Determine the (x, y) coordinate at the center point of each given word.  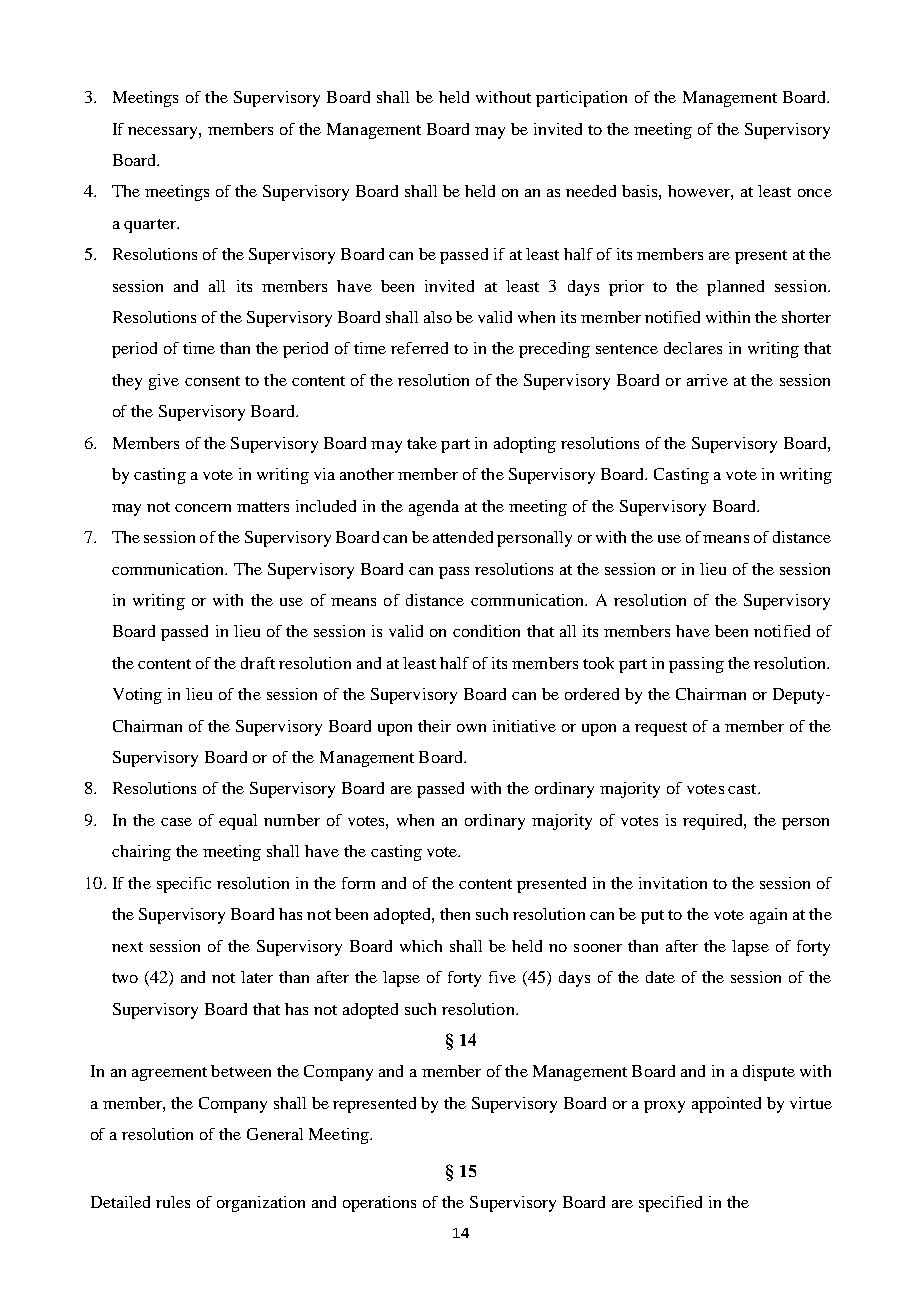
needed (591, 191)
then (455, 914)
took (598, 663)
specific (184, 885)
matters (263, 507)
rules (173, 1202)
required (714, 822)
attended (463, 537)
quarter (151, 226)
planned (735, 288)
